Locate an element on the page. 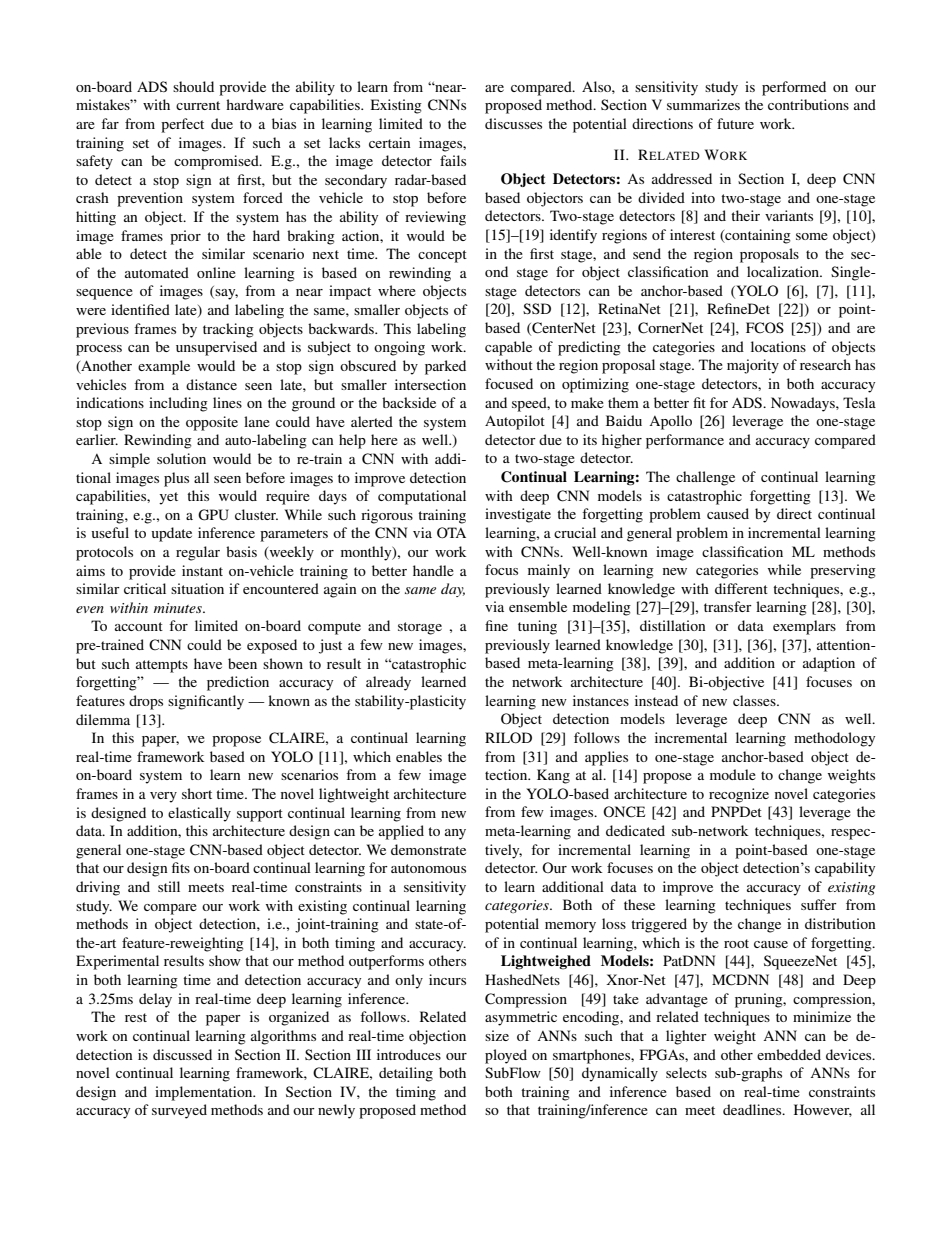  perfect is located at coordinates (182, 125).
